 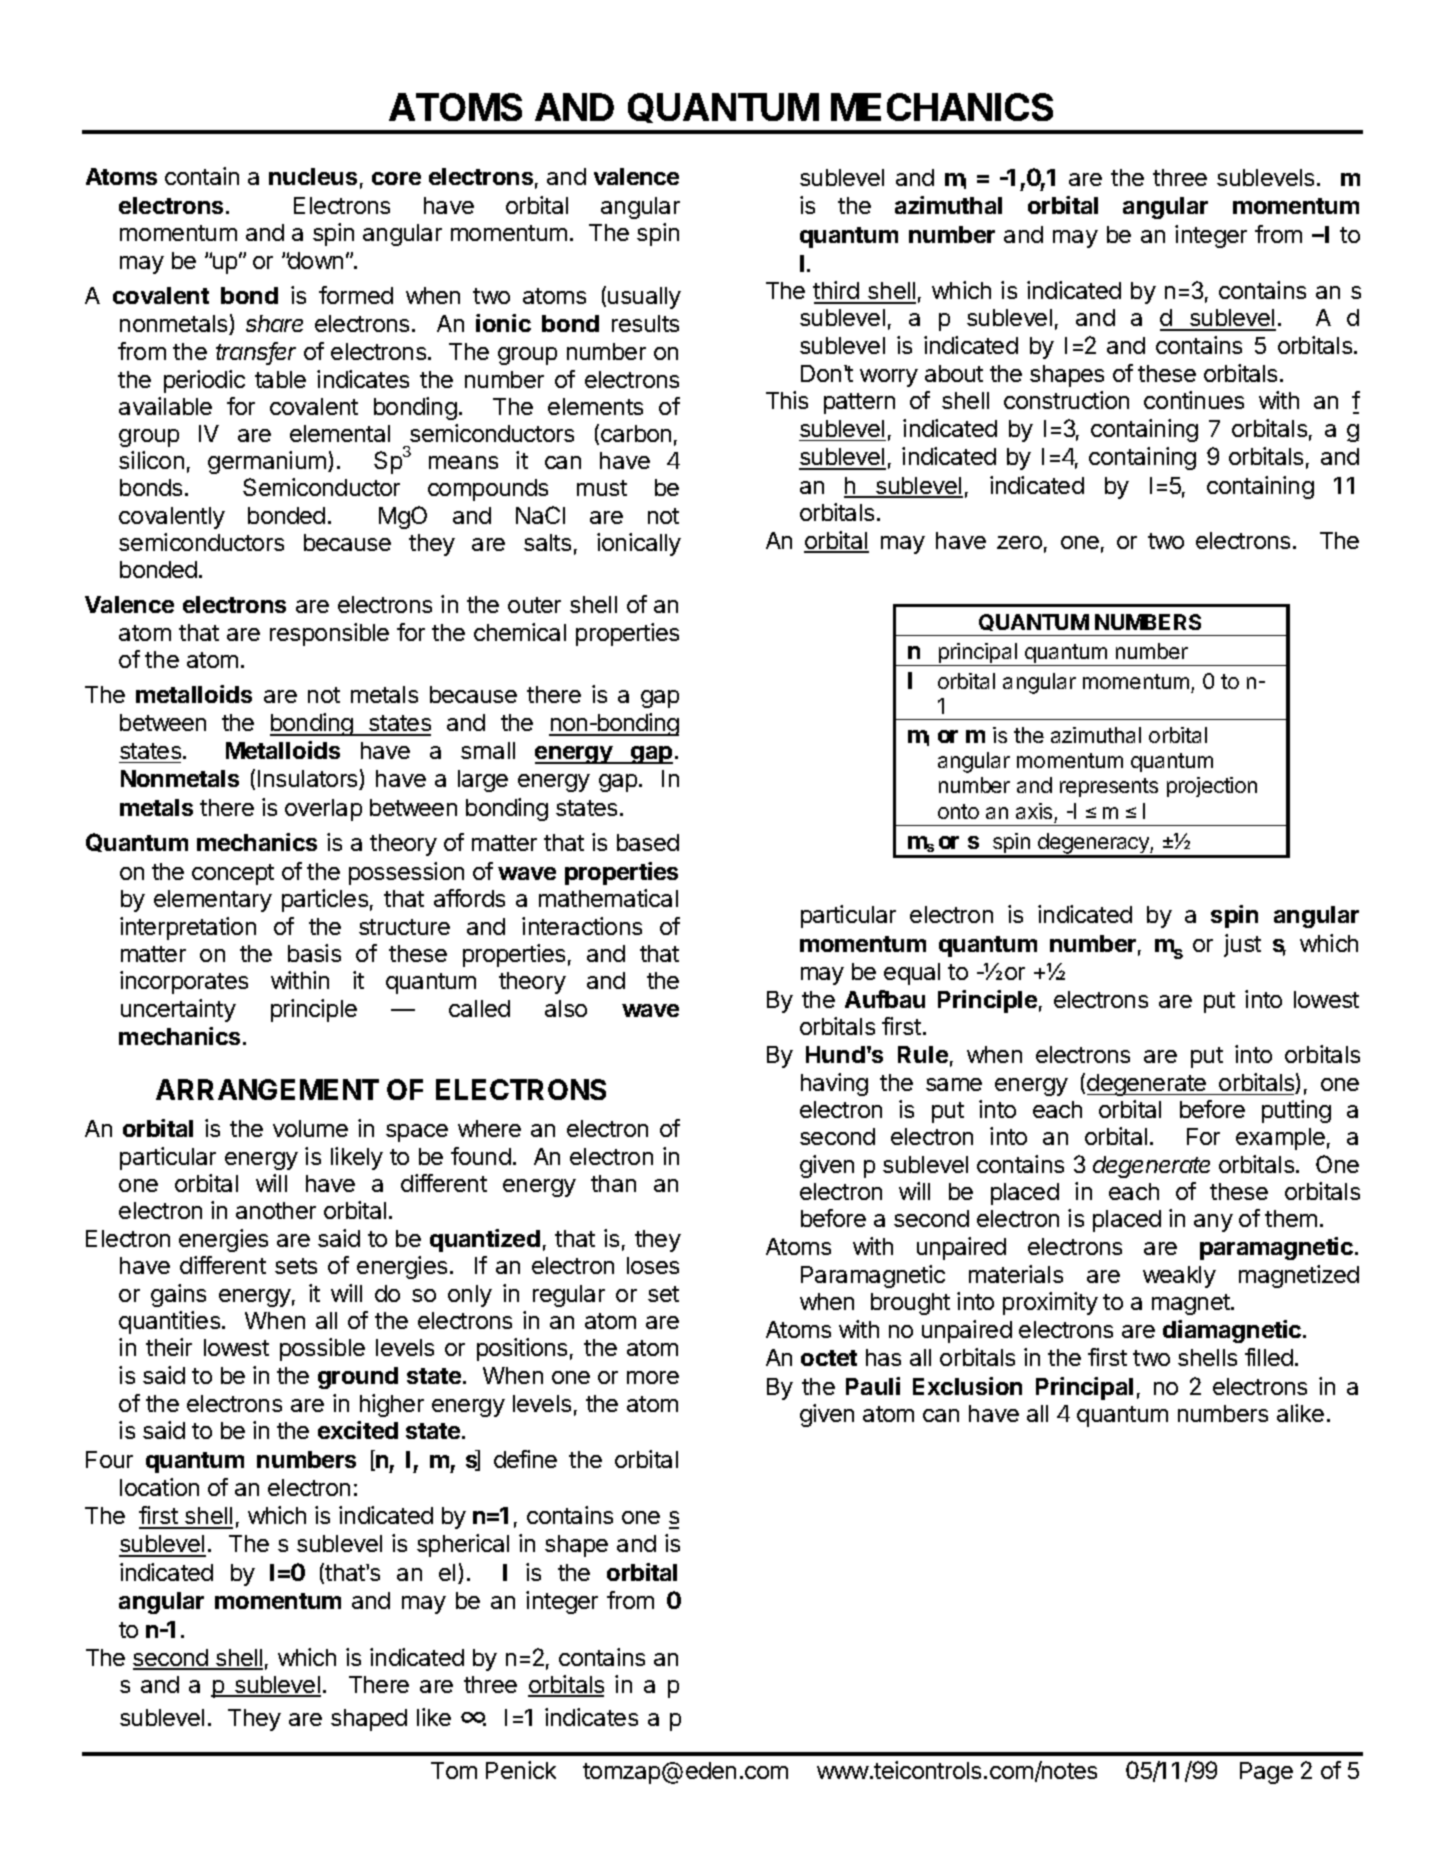 What do you see at coordinates (1109, 787) in the screenshot?
I see `represents` at bounding box center [1109, 787].
